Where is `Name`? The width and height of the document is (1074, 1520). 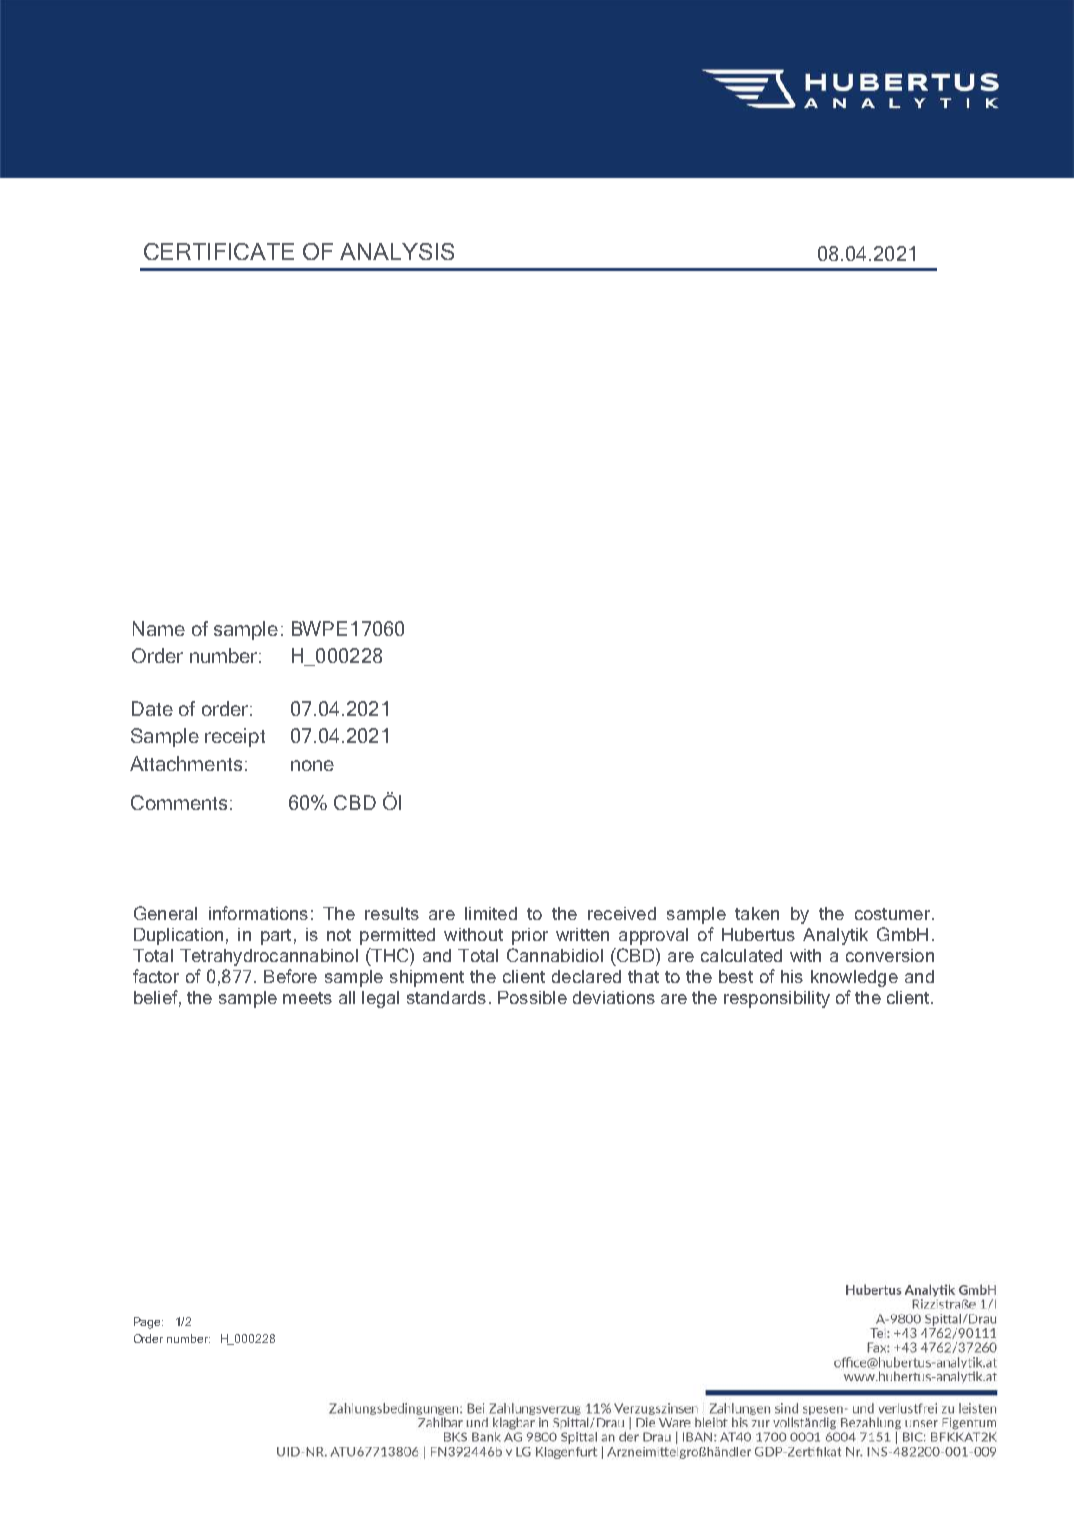 Name is located at coordinates (159, 628).
